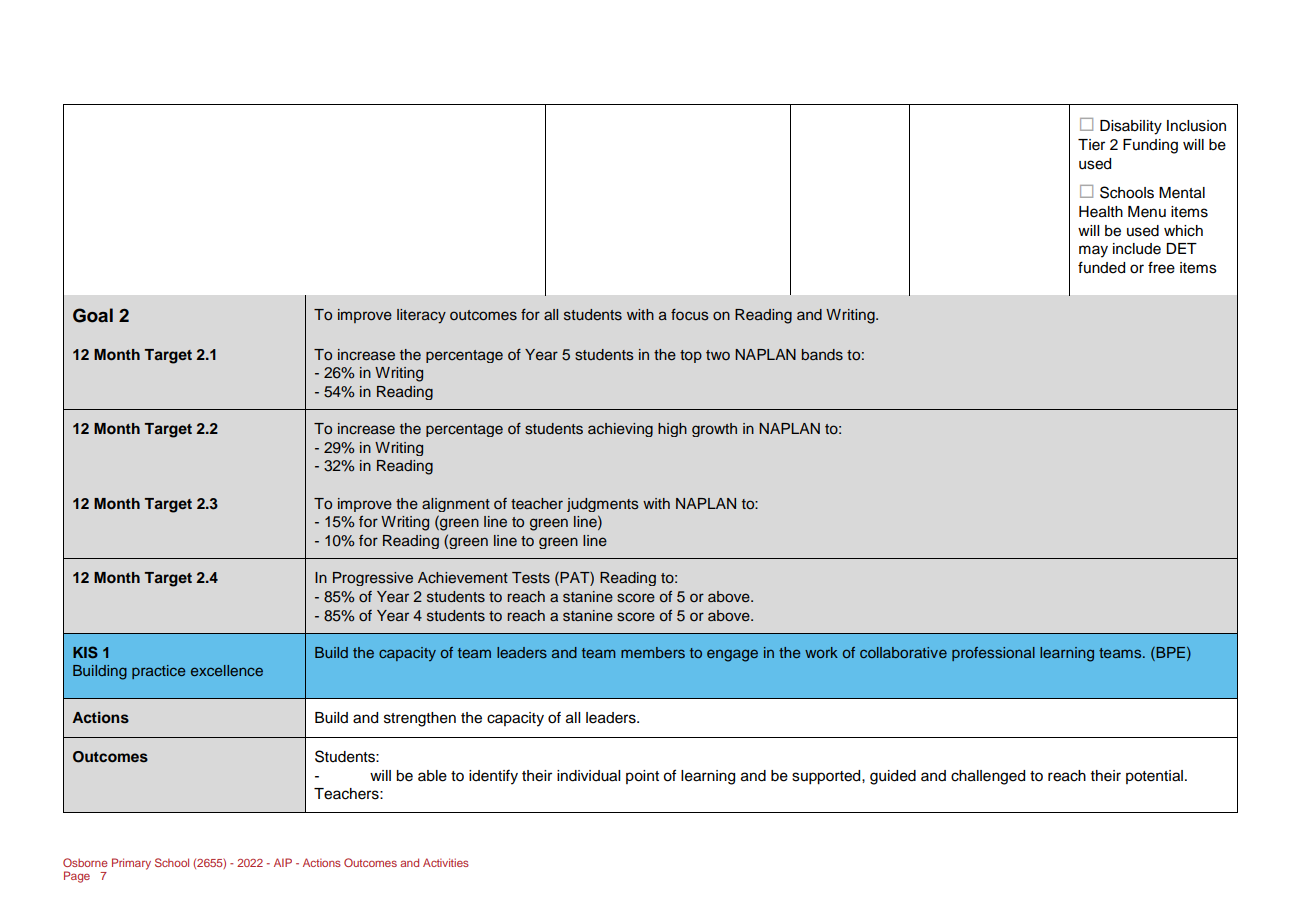  I want to click on Goal, so click(93, 315).
